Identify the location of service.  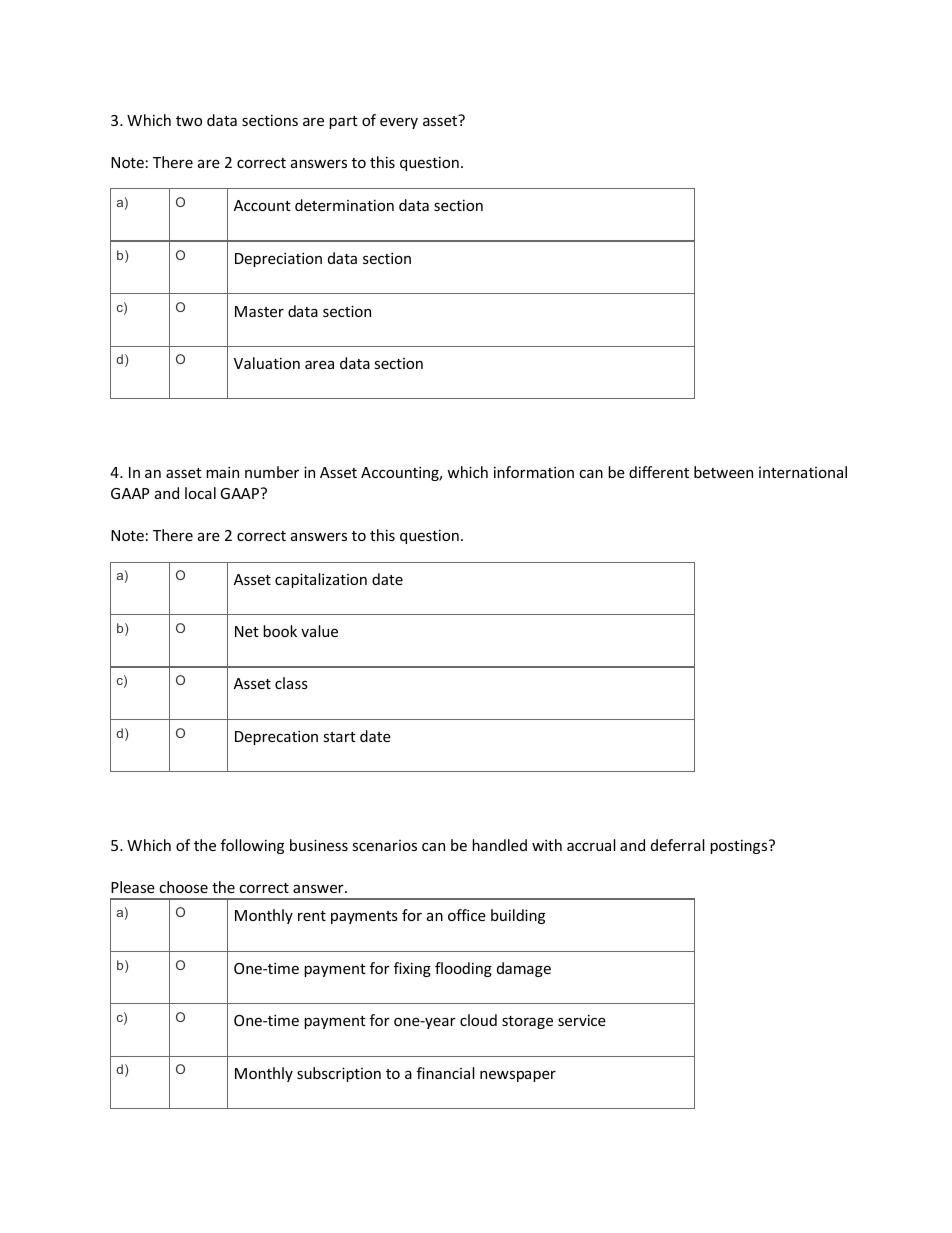
(582, 1020).
